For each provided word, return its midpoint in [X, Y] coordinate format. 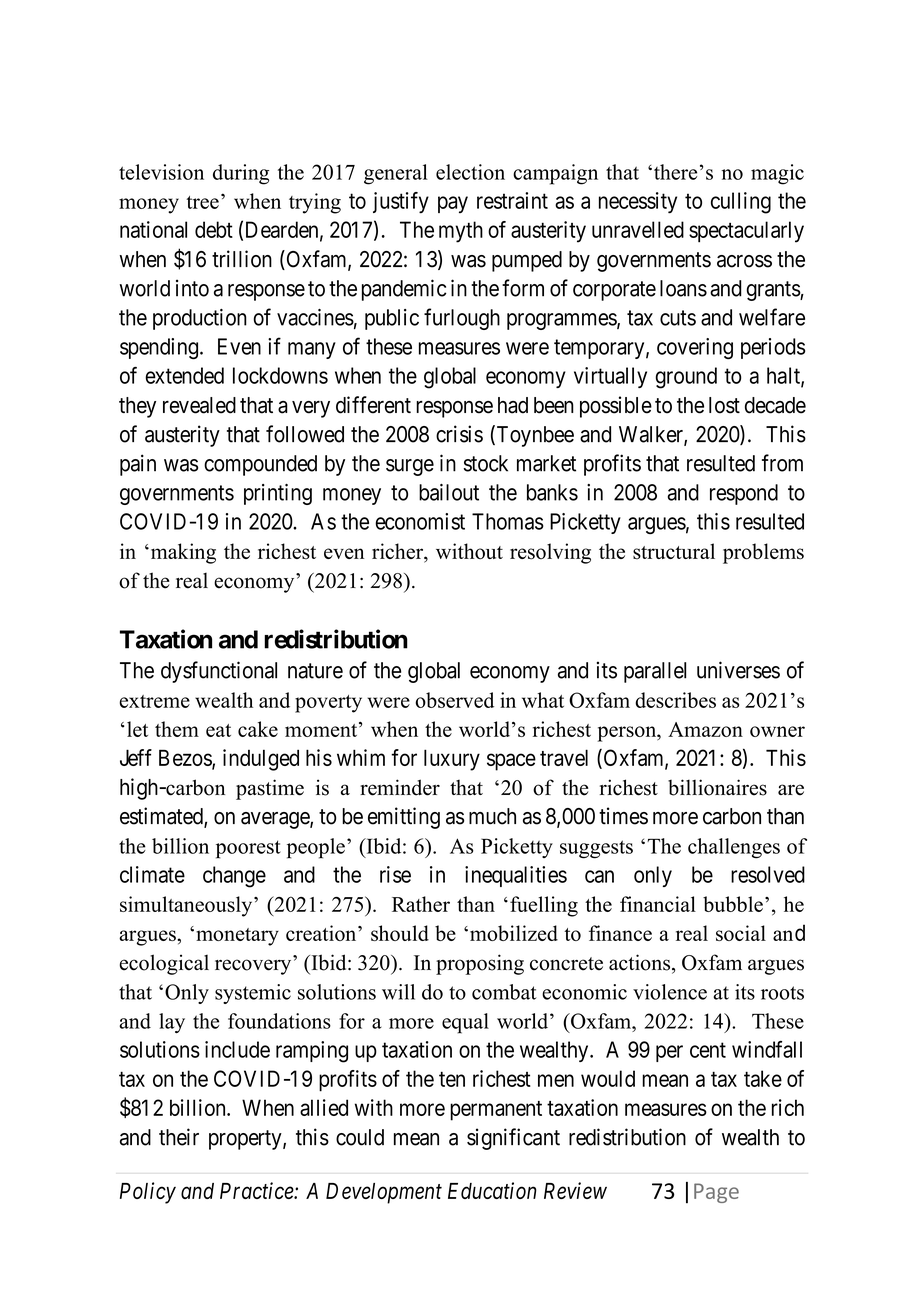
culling [741, 203]
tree [202, 202]
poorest [248, 849]
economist [420, 521]
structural [674, 551]
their [179, 1137]
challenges [734, 848]
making [182, 553]
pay [453, 204]
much [492, 816]
